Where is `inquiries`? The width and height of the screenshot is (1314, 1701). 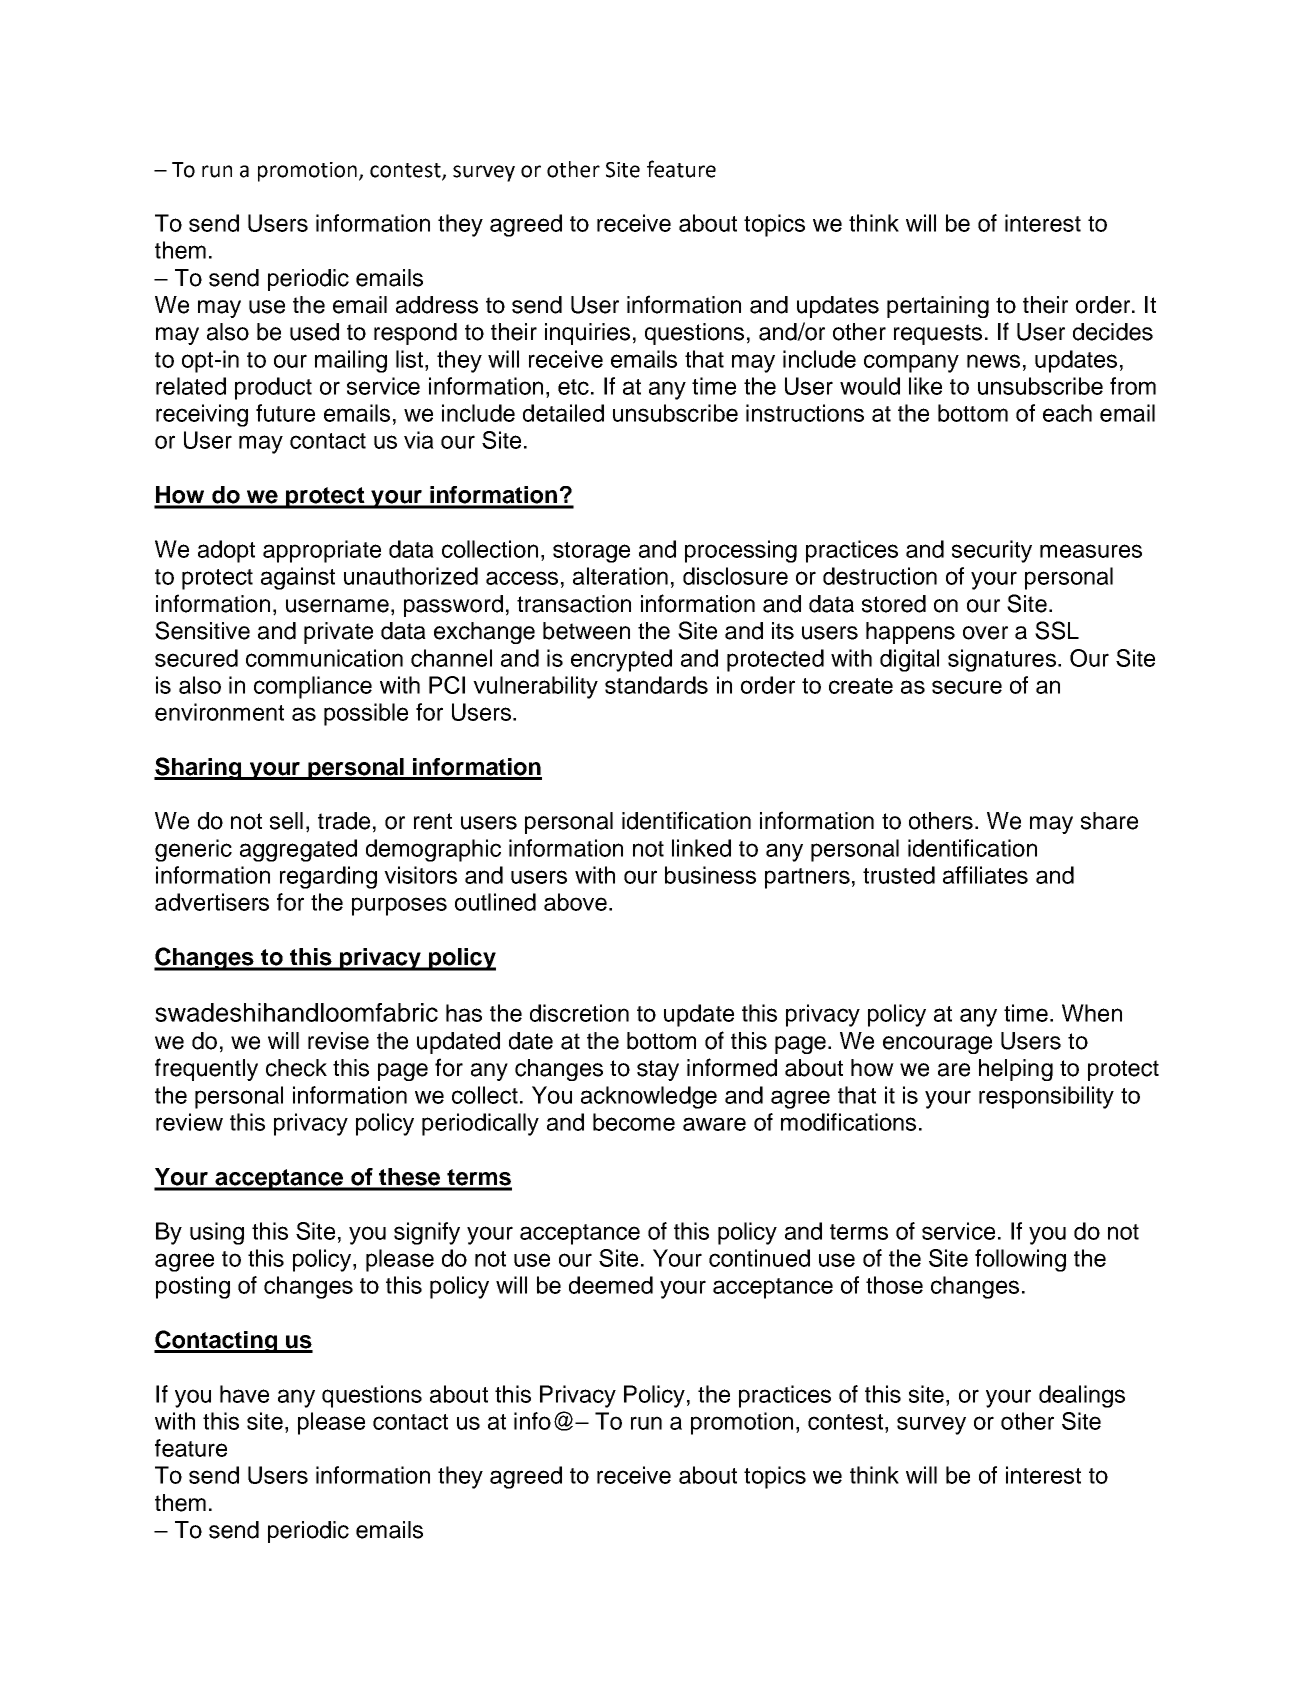 inquiries is located at coordinates (587, 334).
